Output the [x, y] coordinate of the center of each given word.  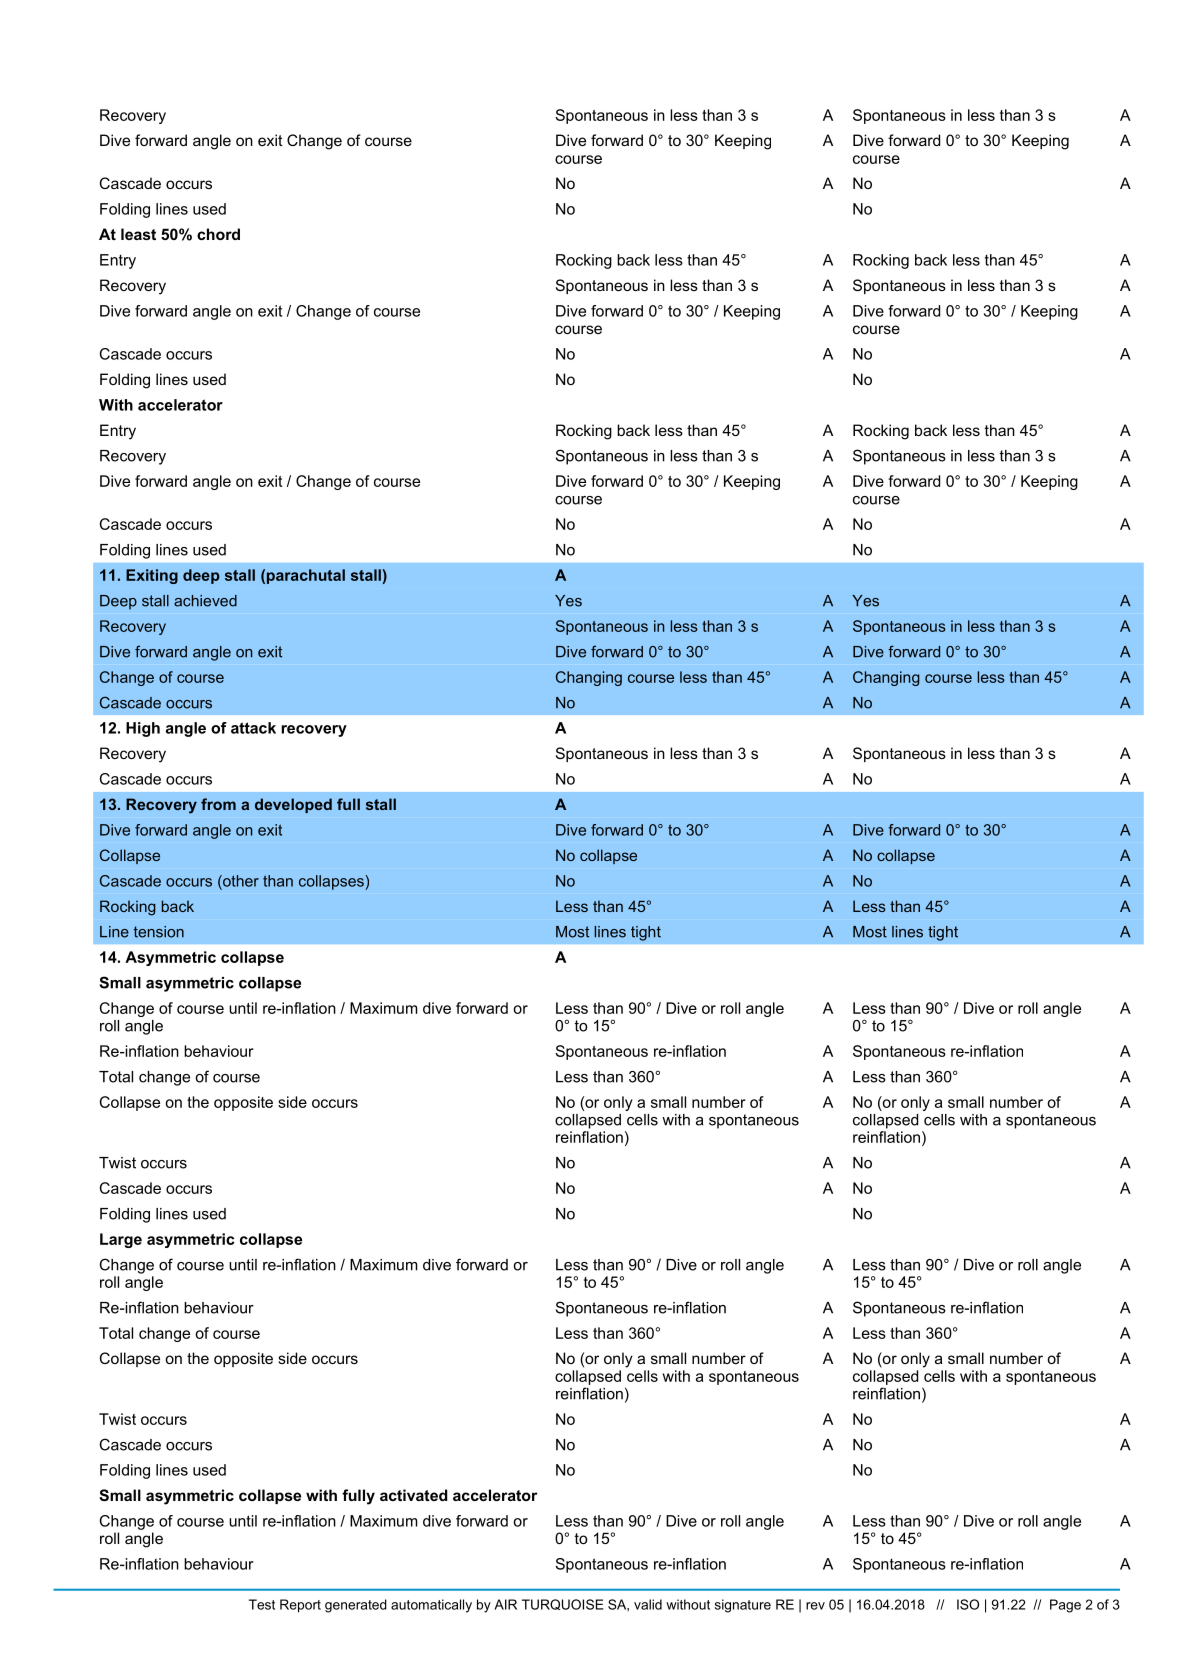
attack [253, 728]
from [218, 804]
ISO [968, 1604]
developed [293, 805]
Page [1065, 1606]
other [240, 881]
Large [121, 1240]
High [143, 729]
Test [262, 1604]
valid [648, 1604]
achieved [205, 601]
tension [159, 932]
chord [218, 234]
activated [413, 1495]
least [138, 234]
